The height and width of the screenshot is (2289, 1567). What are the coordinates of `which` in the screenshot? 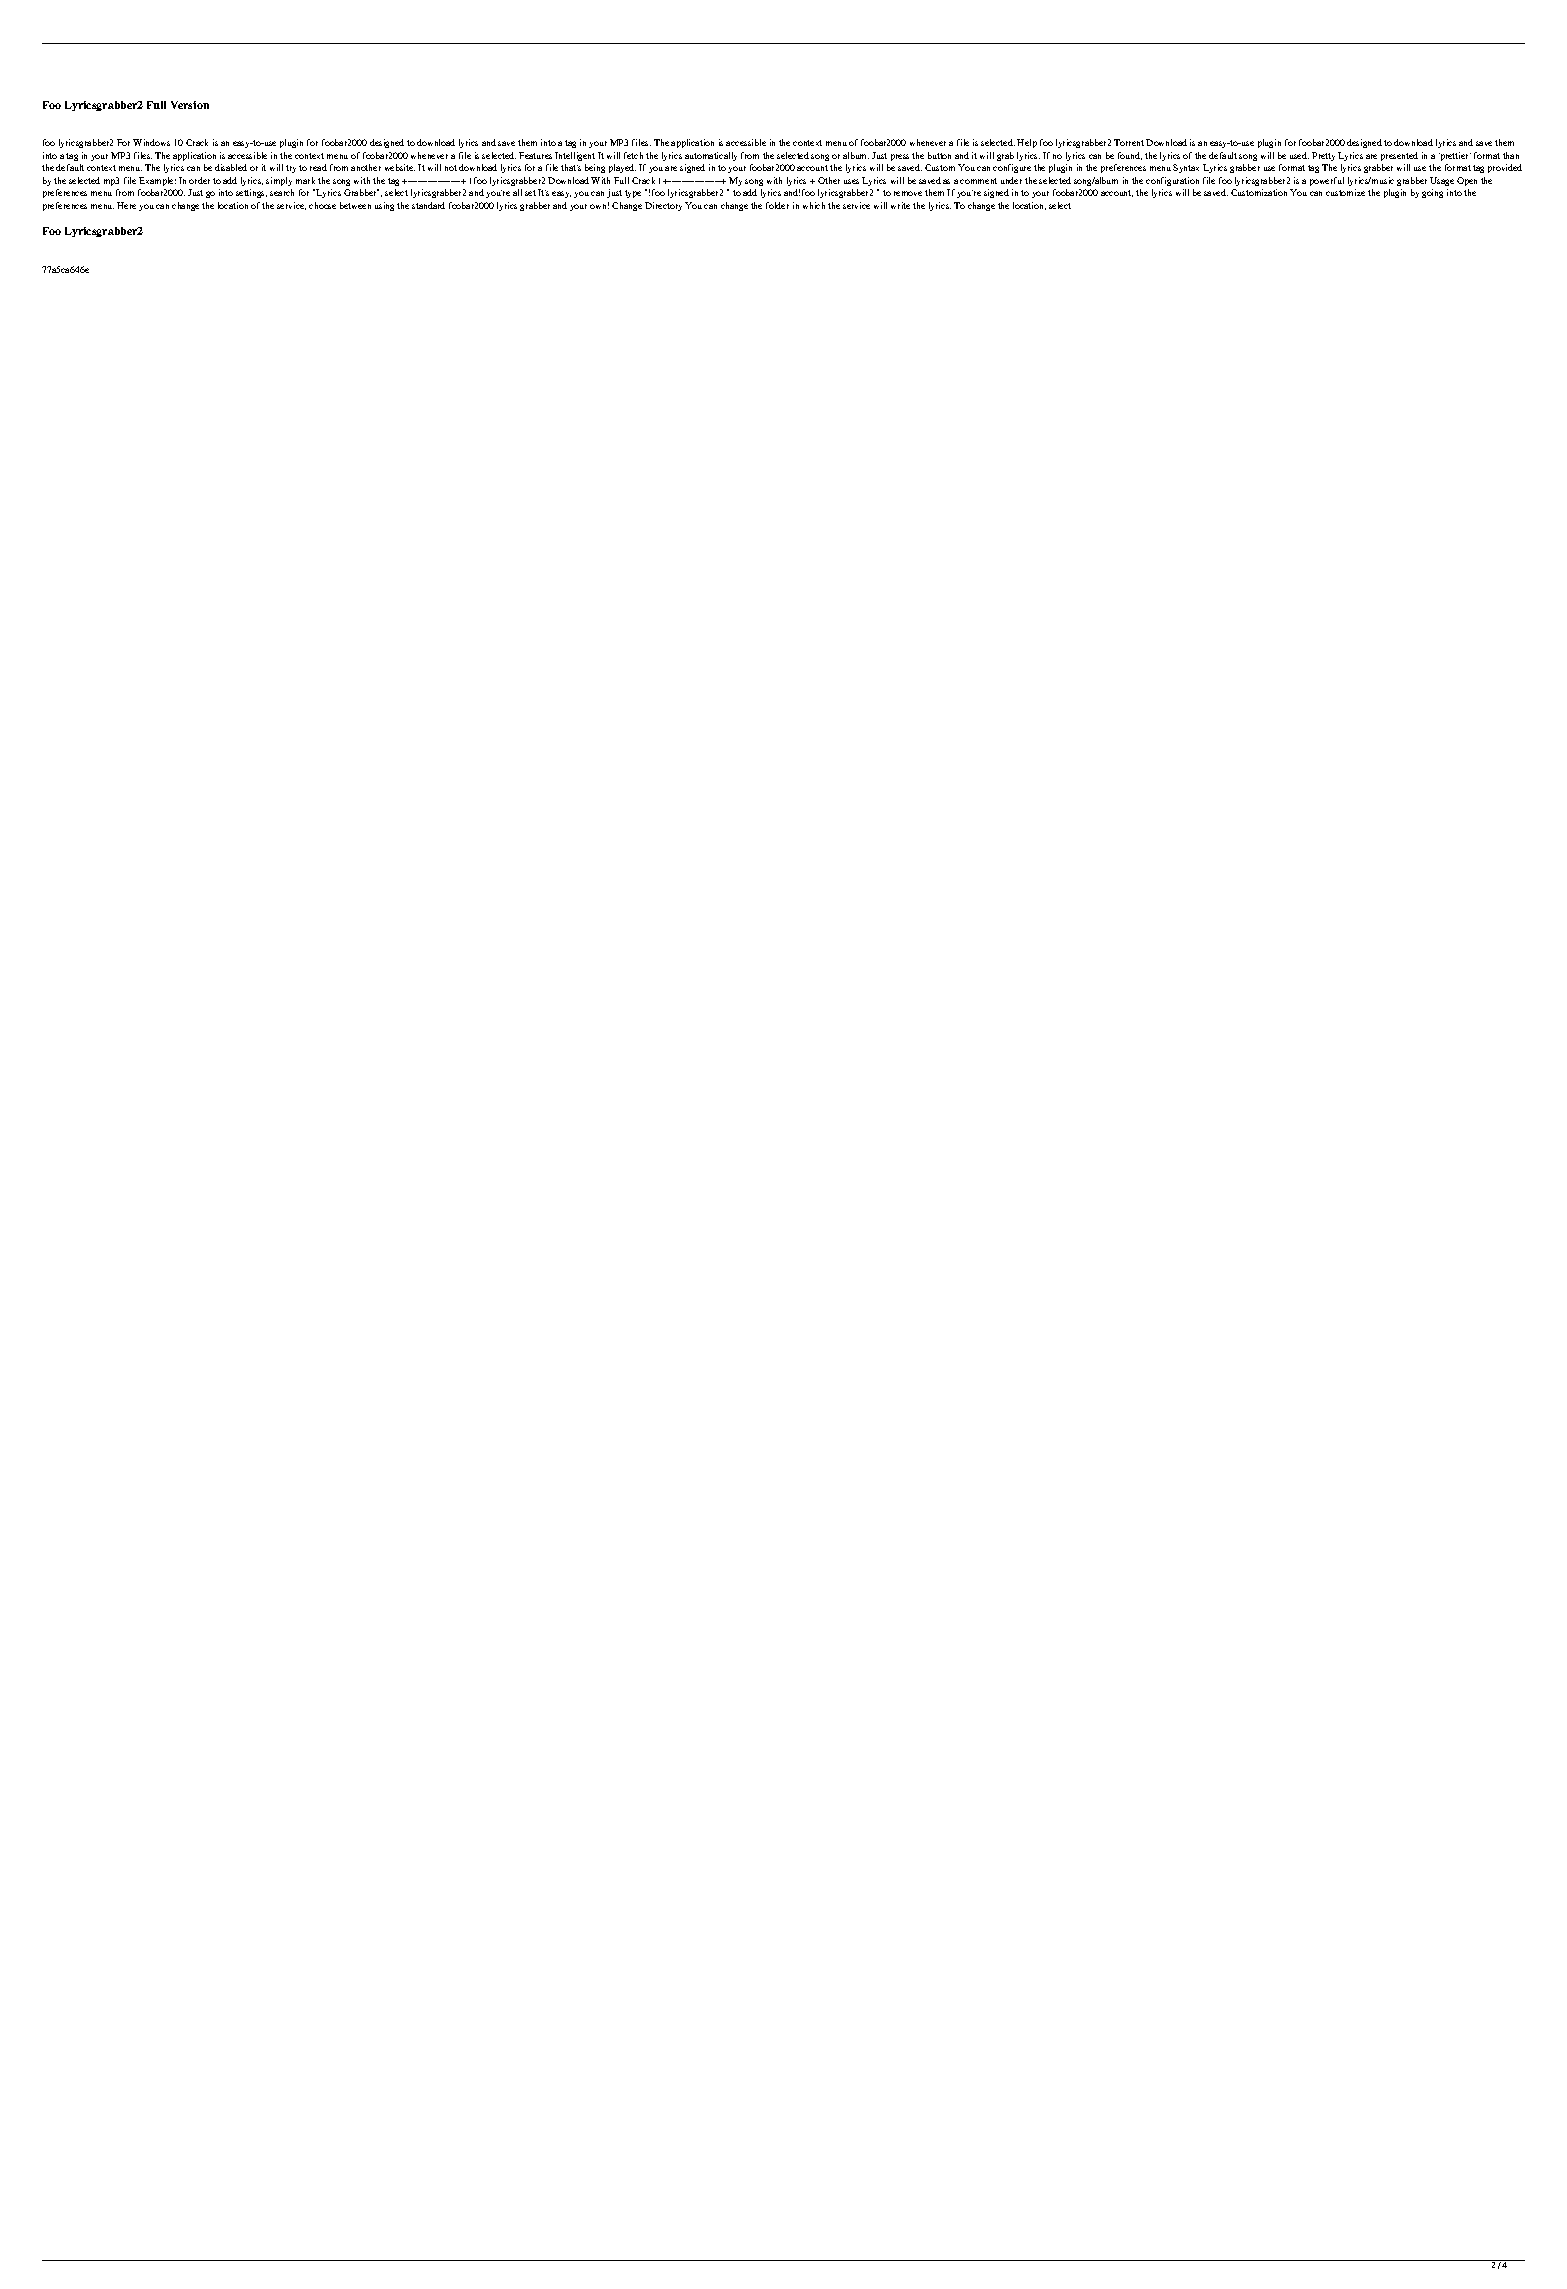 It's located at (814, 205).
